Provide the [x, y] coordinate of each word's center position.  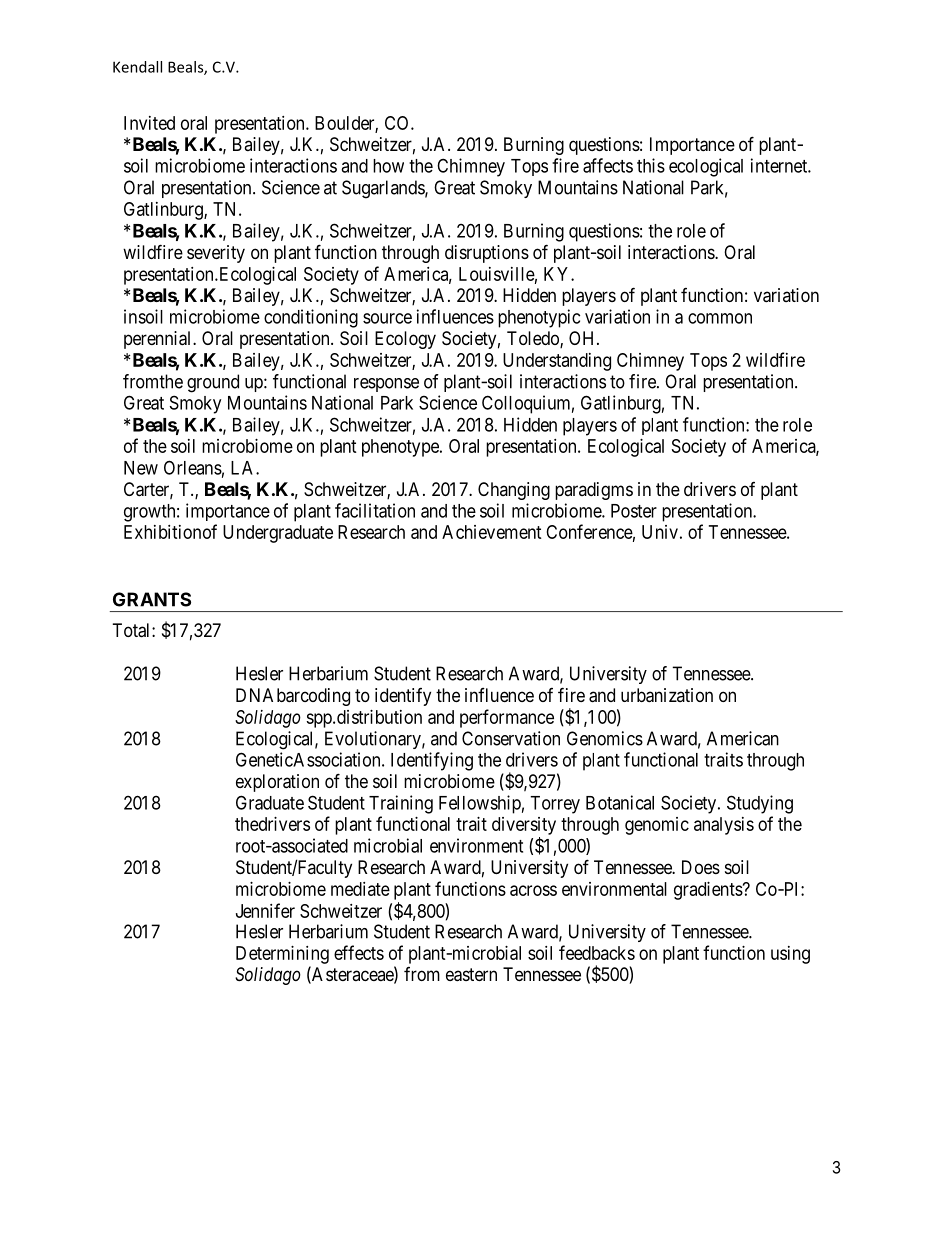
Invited [149, 123]
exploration [277, 783]
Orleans [193, 467]
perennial [159, 340]
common [720, 318]
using [790, 955]
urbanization [667, 695]
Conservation [511, 738]
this [651, 165]
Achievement [492, 532]
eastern [471, 975]
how [388, 166]
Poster [634, 511]
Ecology [405, 340]
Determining [282, 955]
